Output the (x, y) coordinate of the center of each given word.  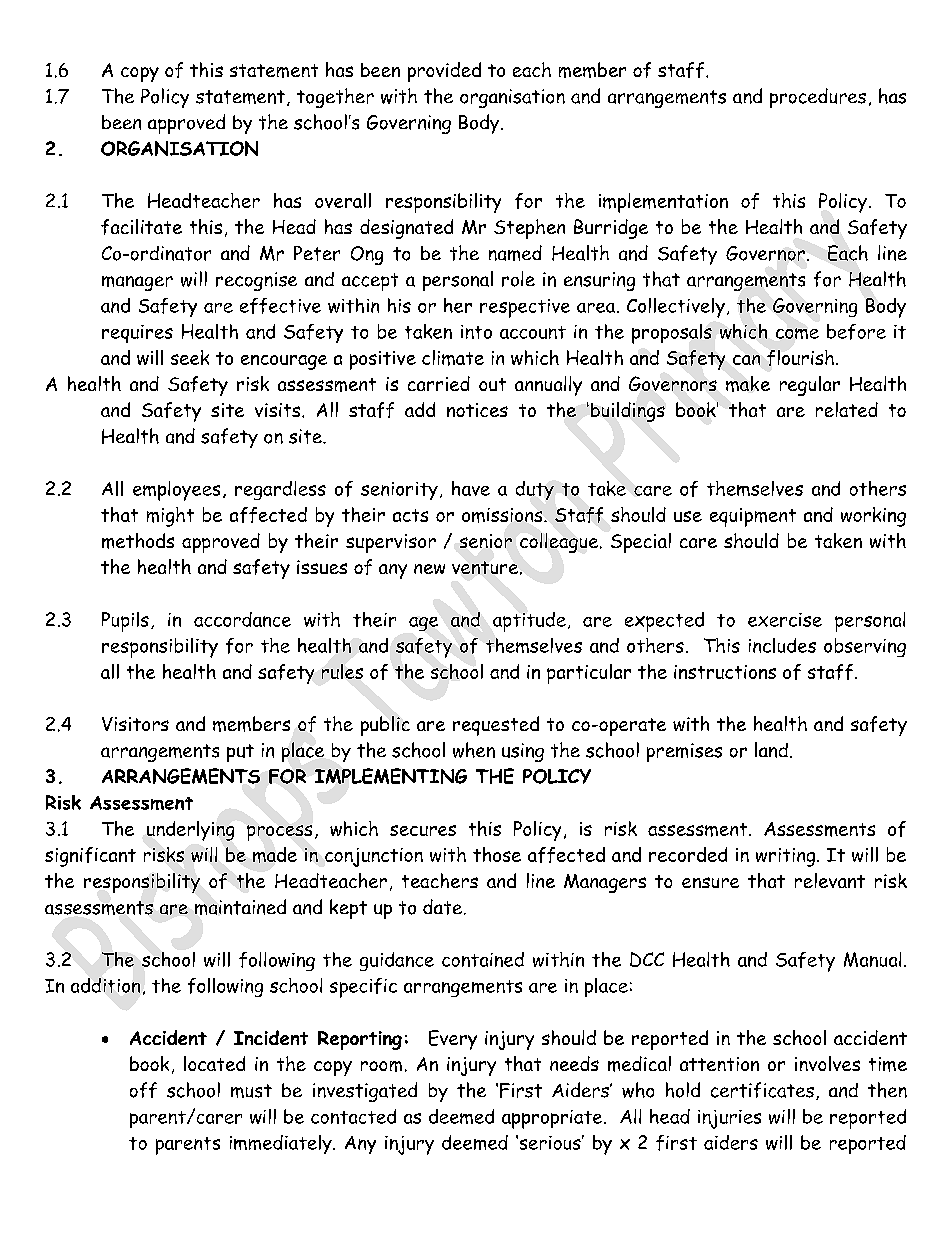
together (335, 98)
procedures (818, 98)
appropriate (553, 1119)
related (847, 409)
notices (477, 410)
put (240, 753)
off (143, 1090)
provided (444, 72)
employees (176, 491)
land (771, 750)
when (474, 750)
